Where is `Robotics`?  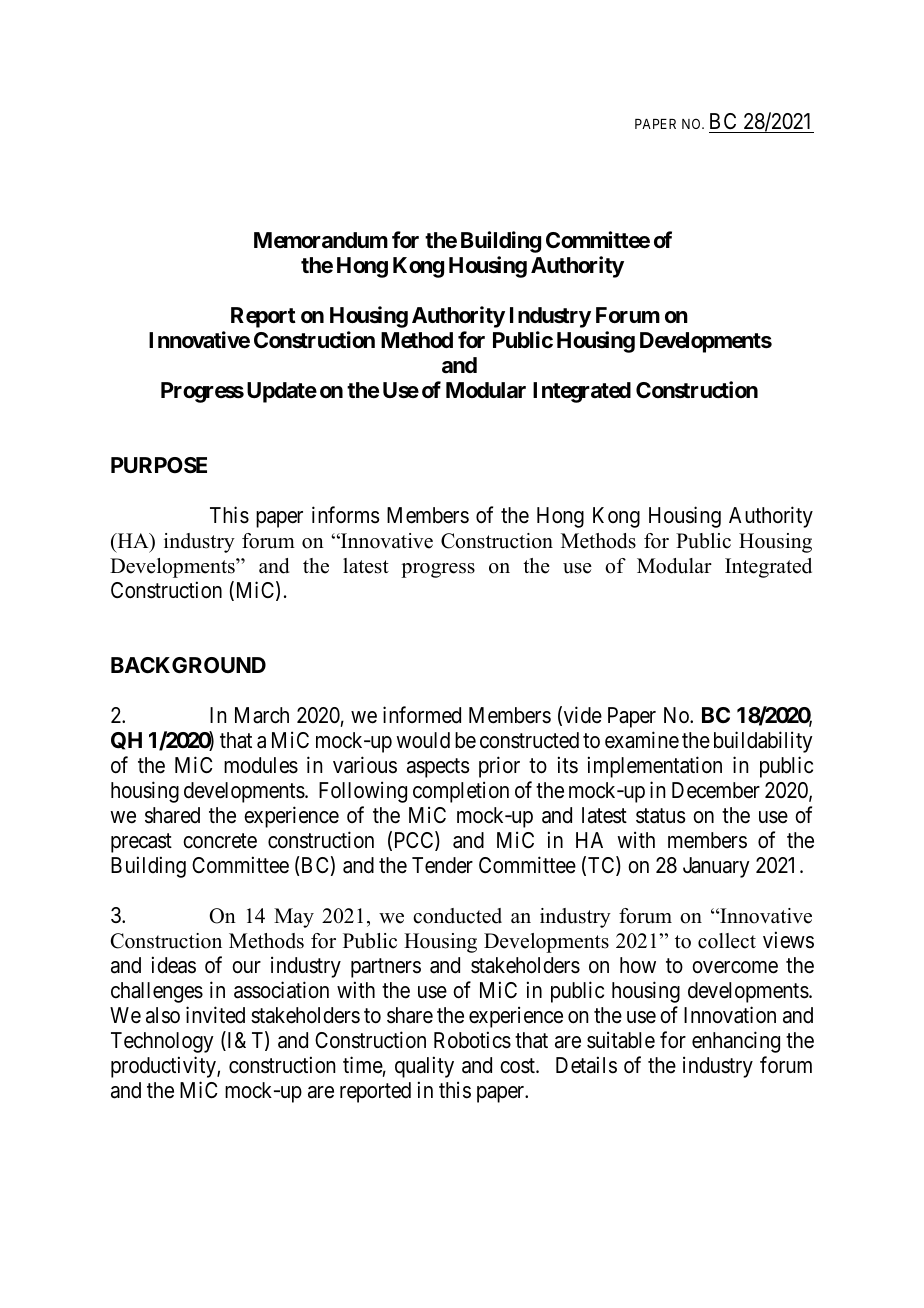 Robotics is located at coordinates (472, 1040).
